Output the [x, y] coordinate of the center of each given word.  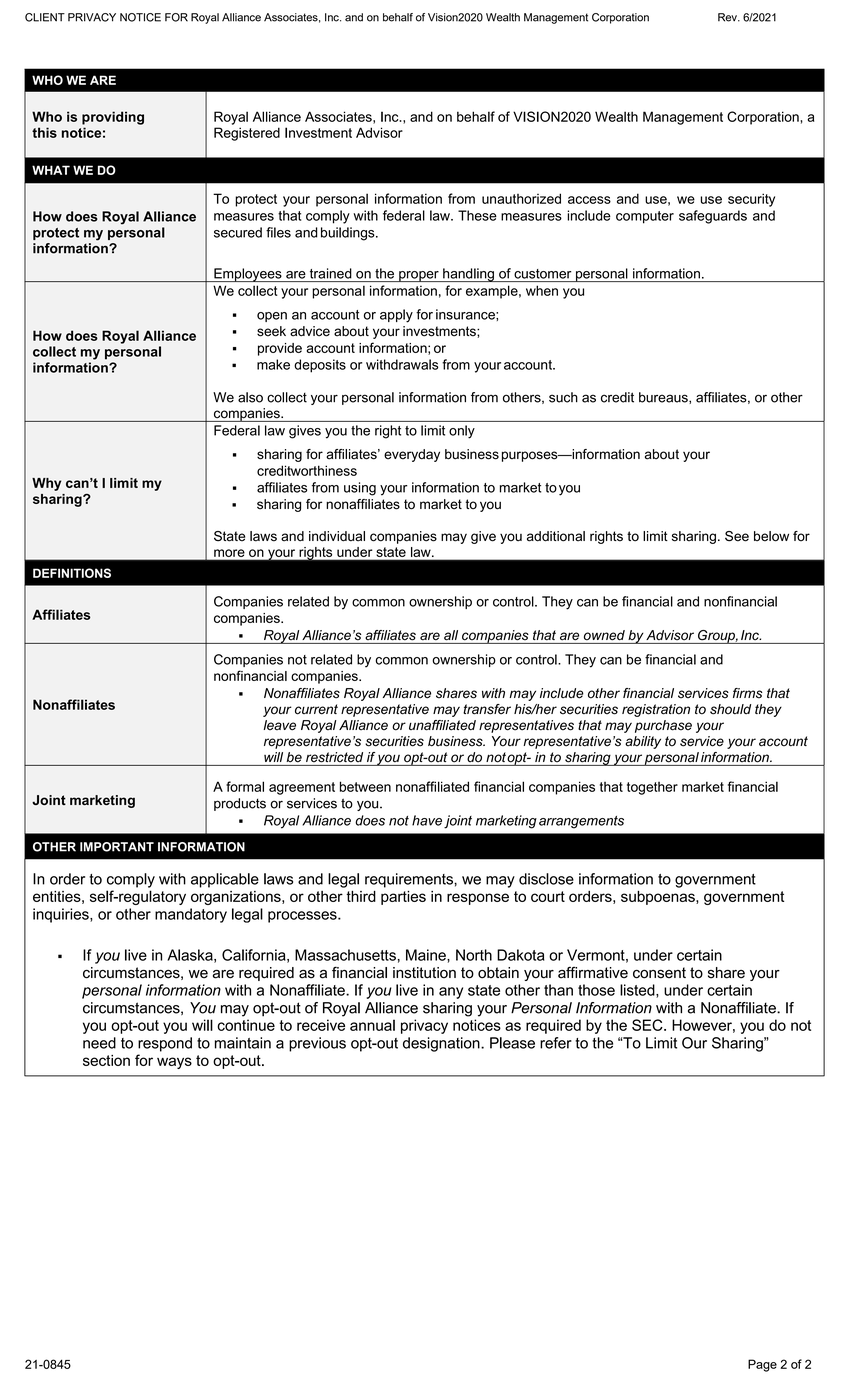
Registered [247, 134]
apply [396, 316]
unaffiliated [442, 725]
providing [113, 118]
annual [372, 1025]
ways [174, 1063]
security [751, 200]
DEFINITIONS [72, 573]
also [250, 397]
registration [656, 710]
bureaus [664, 398]
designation [442, 1044]
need [99, 1043]
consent [659, 973]
